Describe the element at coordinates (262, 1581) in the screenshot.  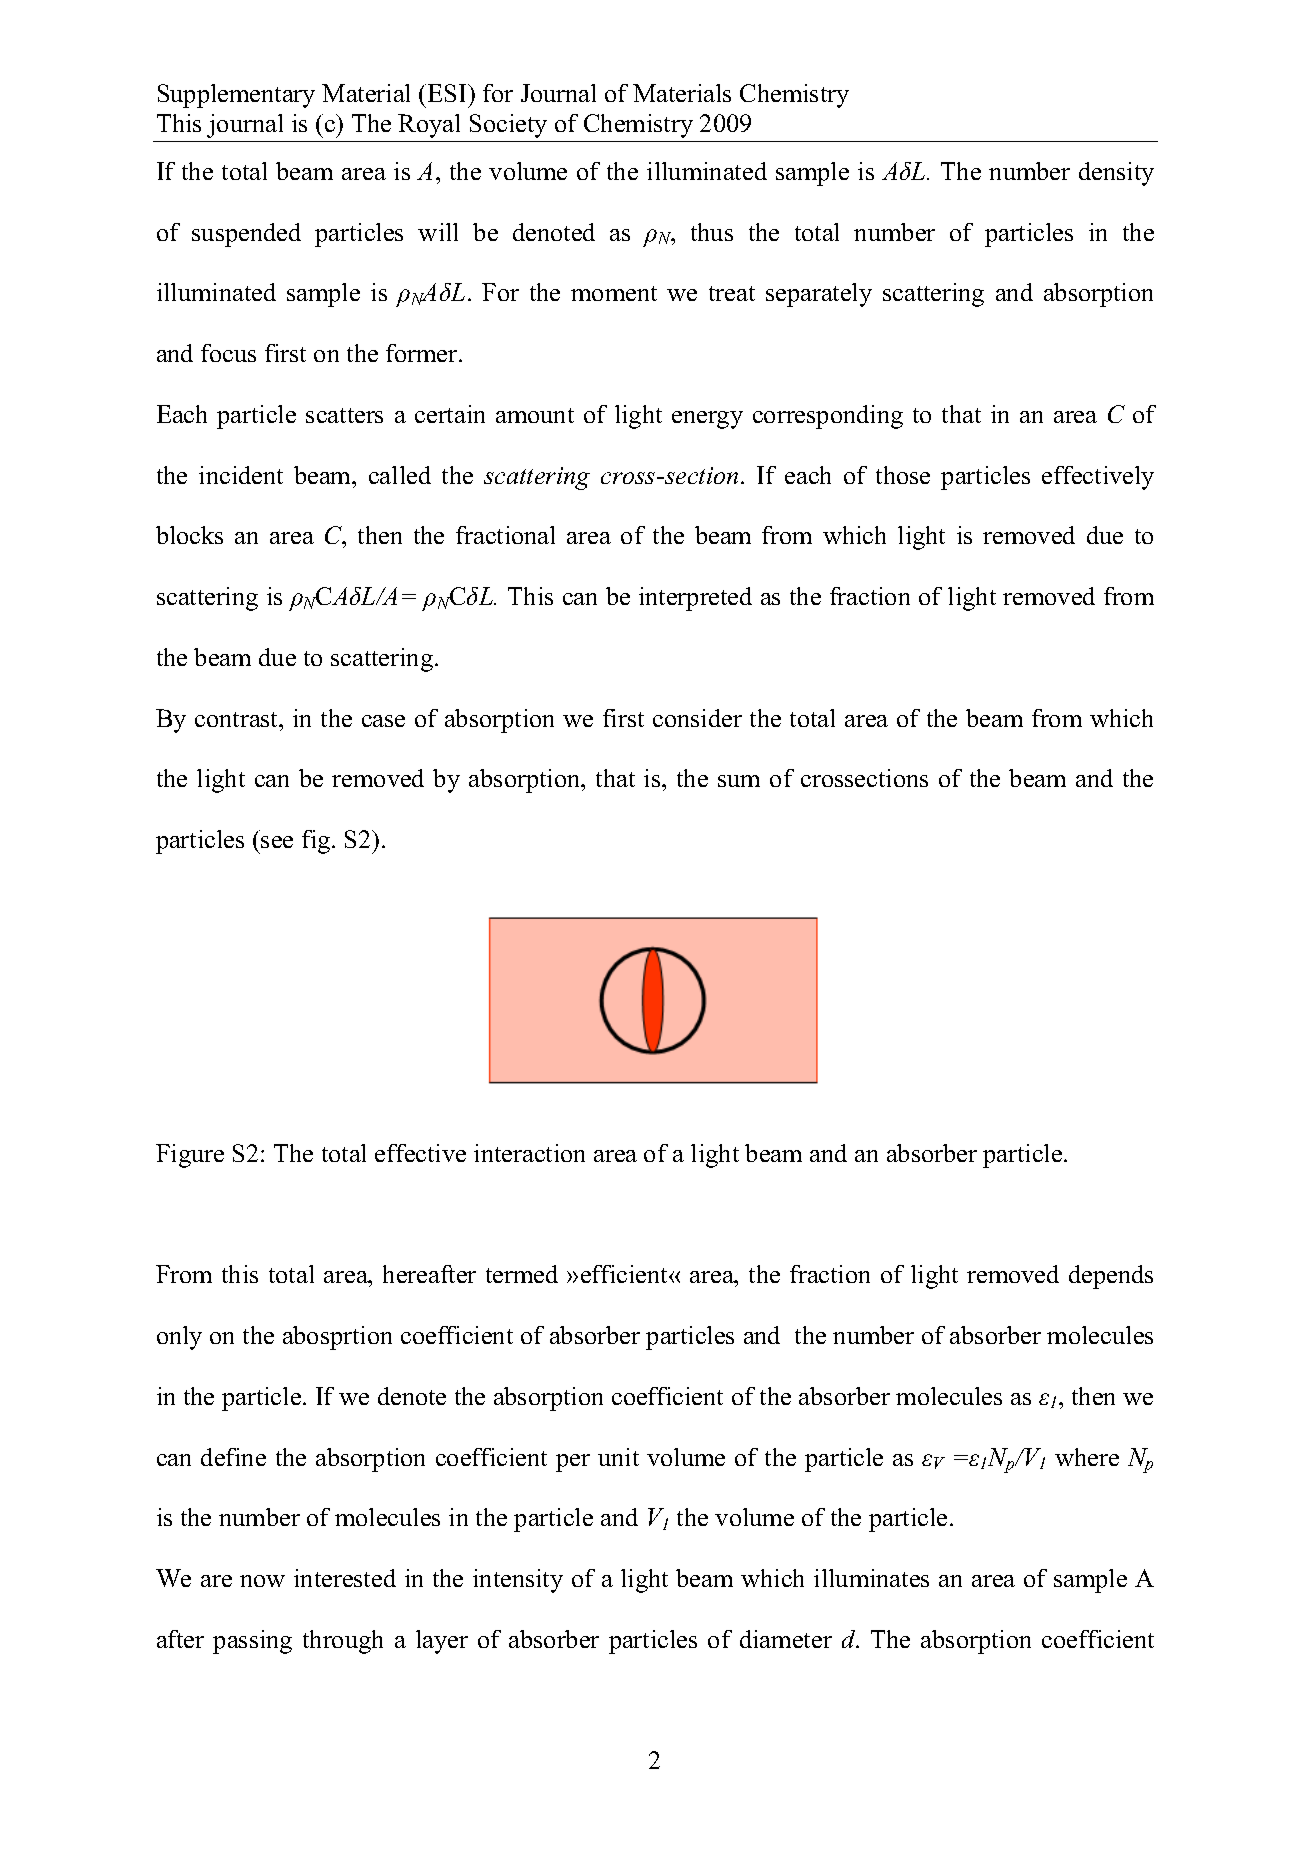
I see `now` at that location.
